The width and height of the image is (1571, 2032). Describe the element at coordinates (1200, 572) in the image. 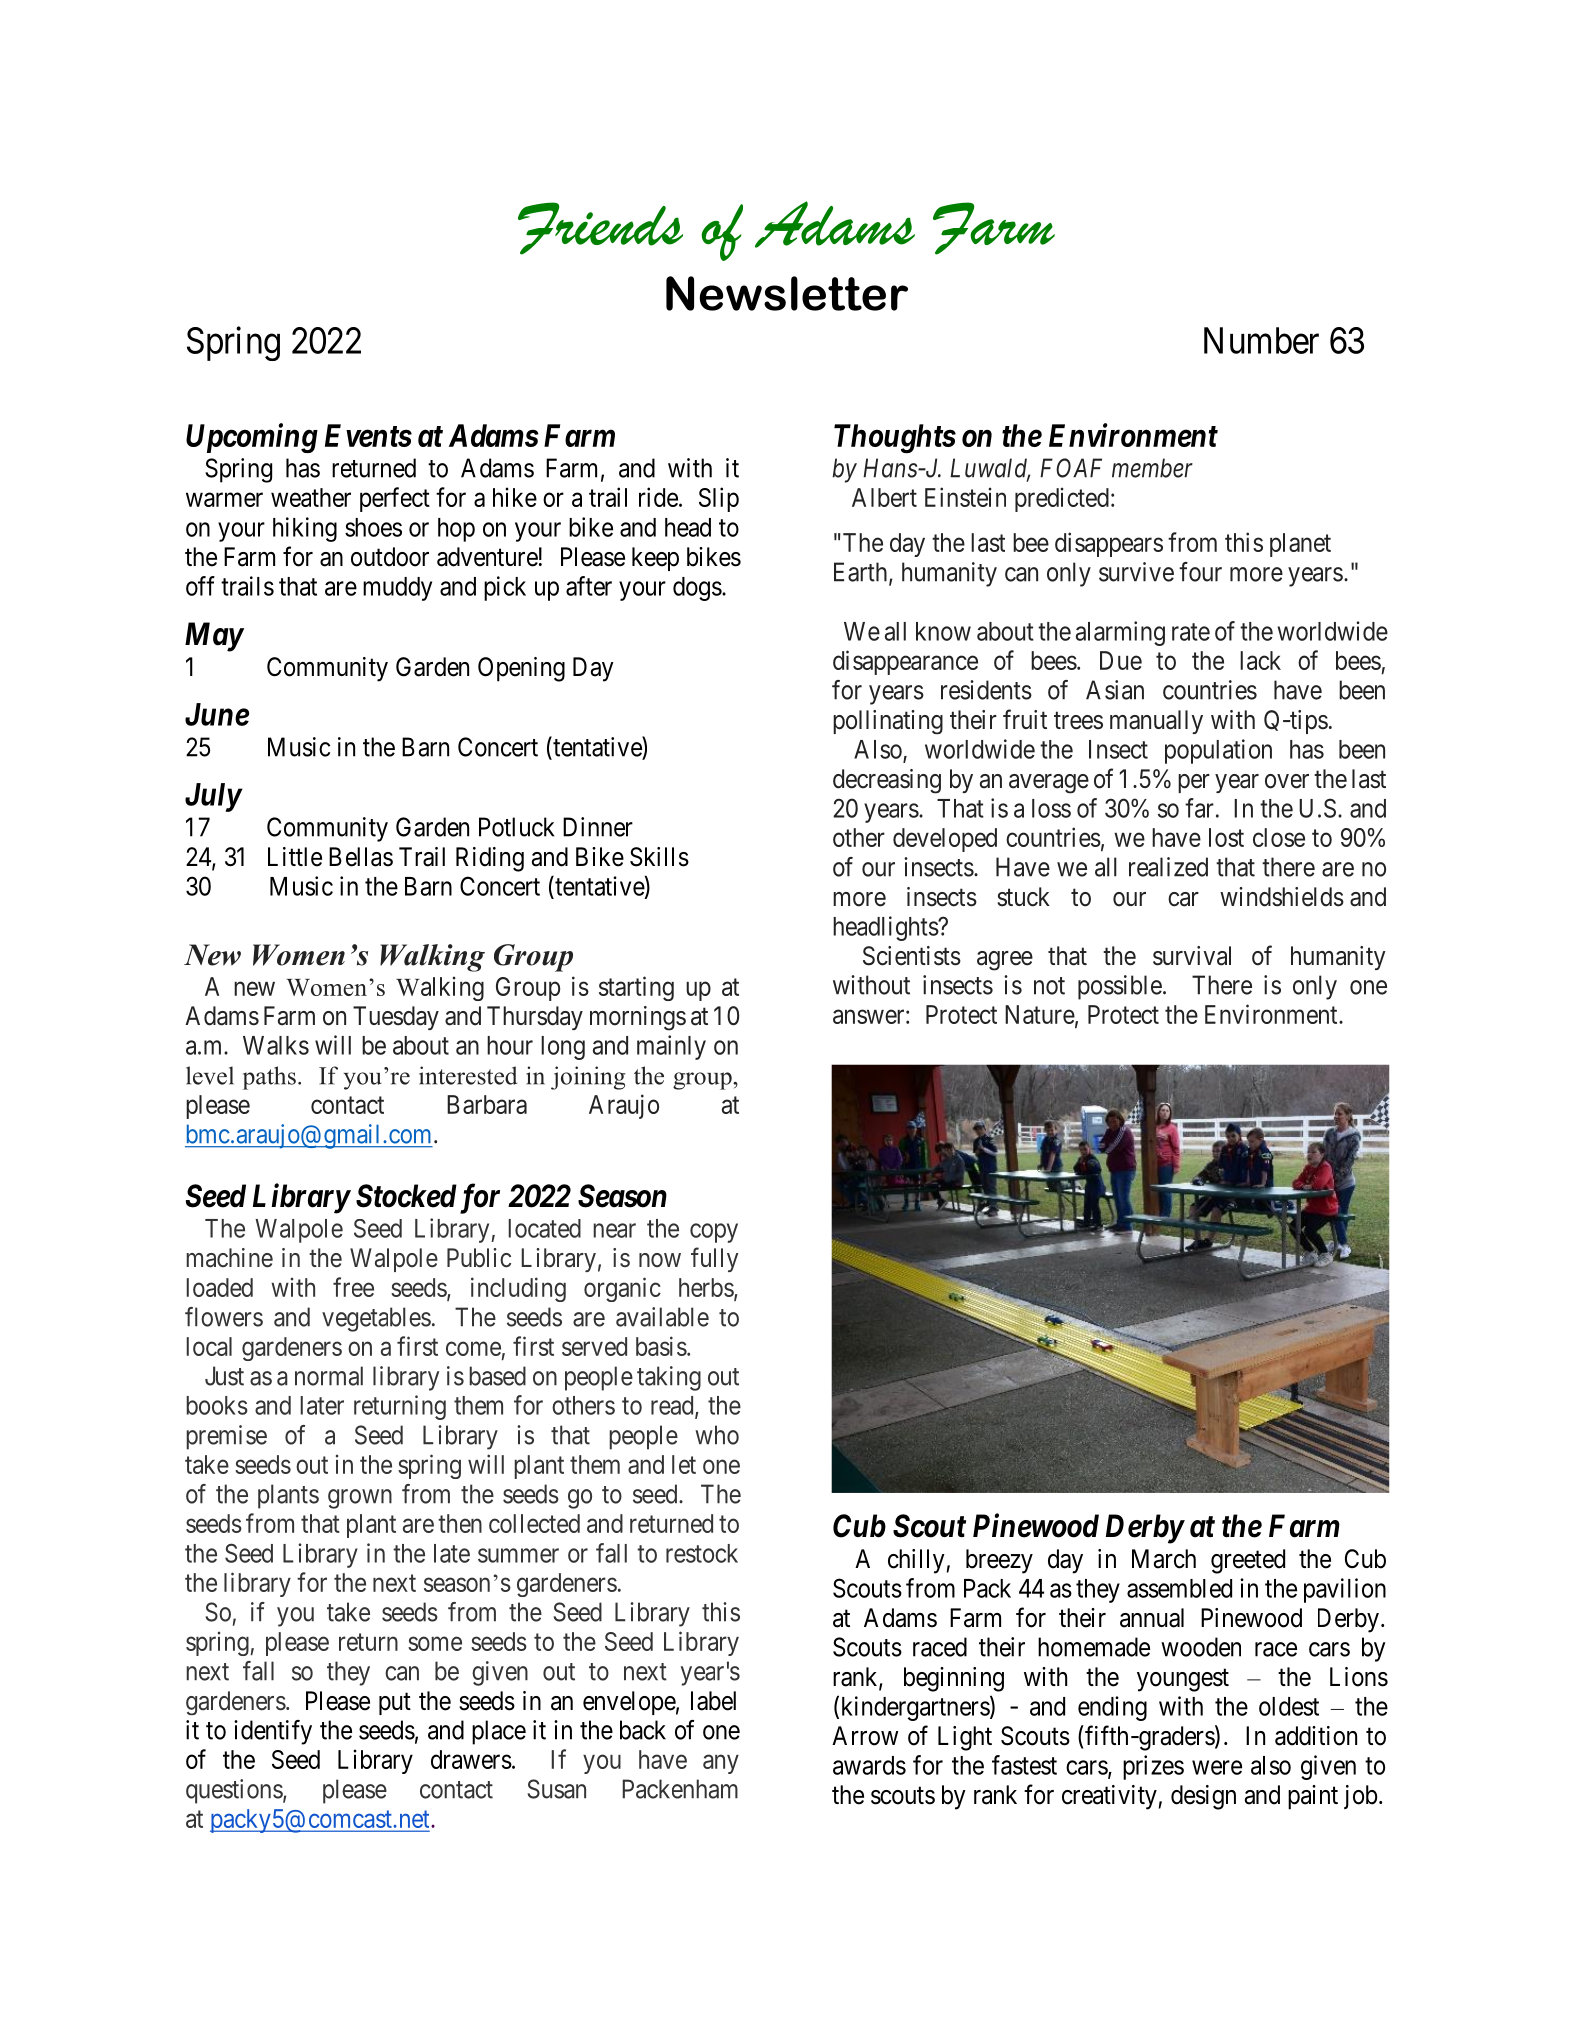

I see `four` at that location.
